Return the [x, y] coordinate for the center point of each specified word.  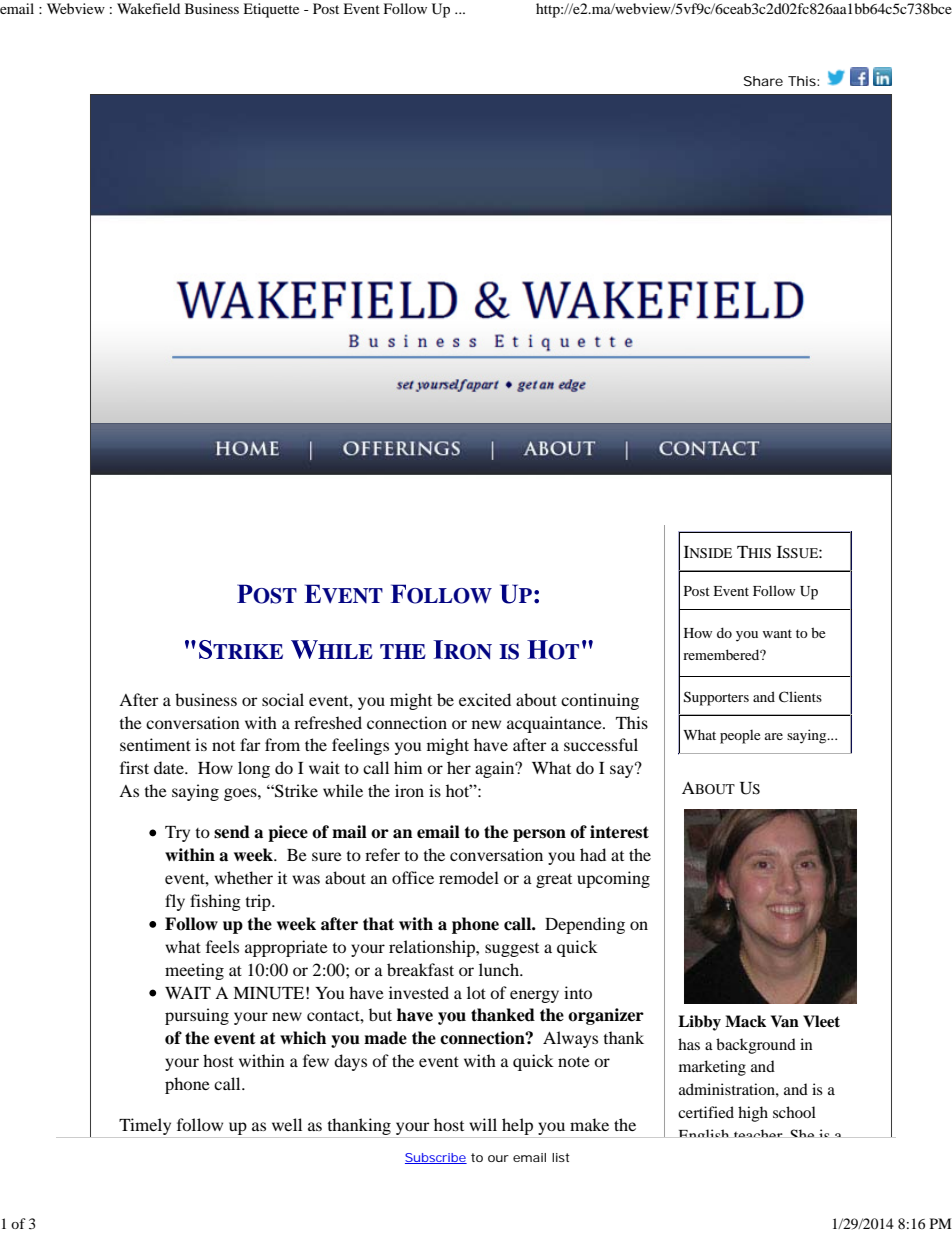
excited [485, 699]
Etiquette [271, 10]
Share [763, 81]
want [777, 633]
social [283, 699]
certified [706, 1112]
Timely [145, 1128]
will [483, 1124]
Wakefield [148, 8]
